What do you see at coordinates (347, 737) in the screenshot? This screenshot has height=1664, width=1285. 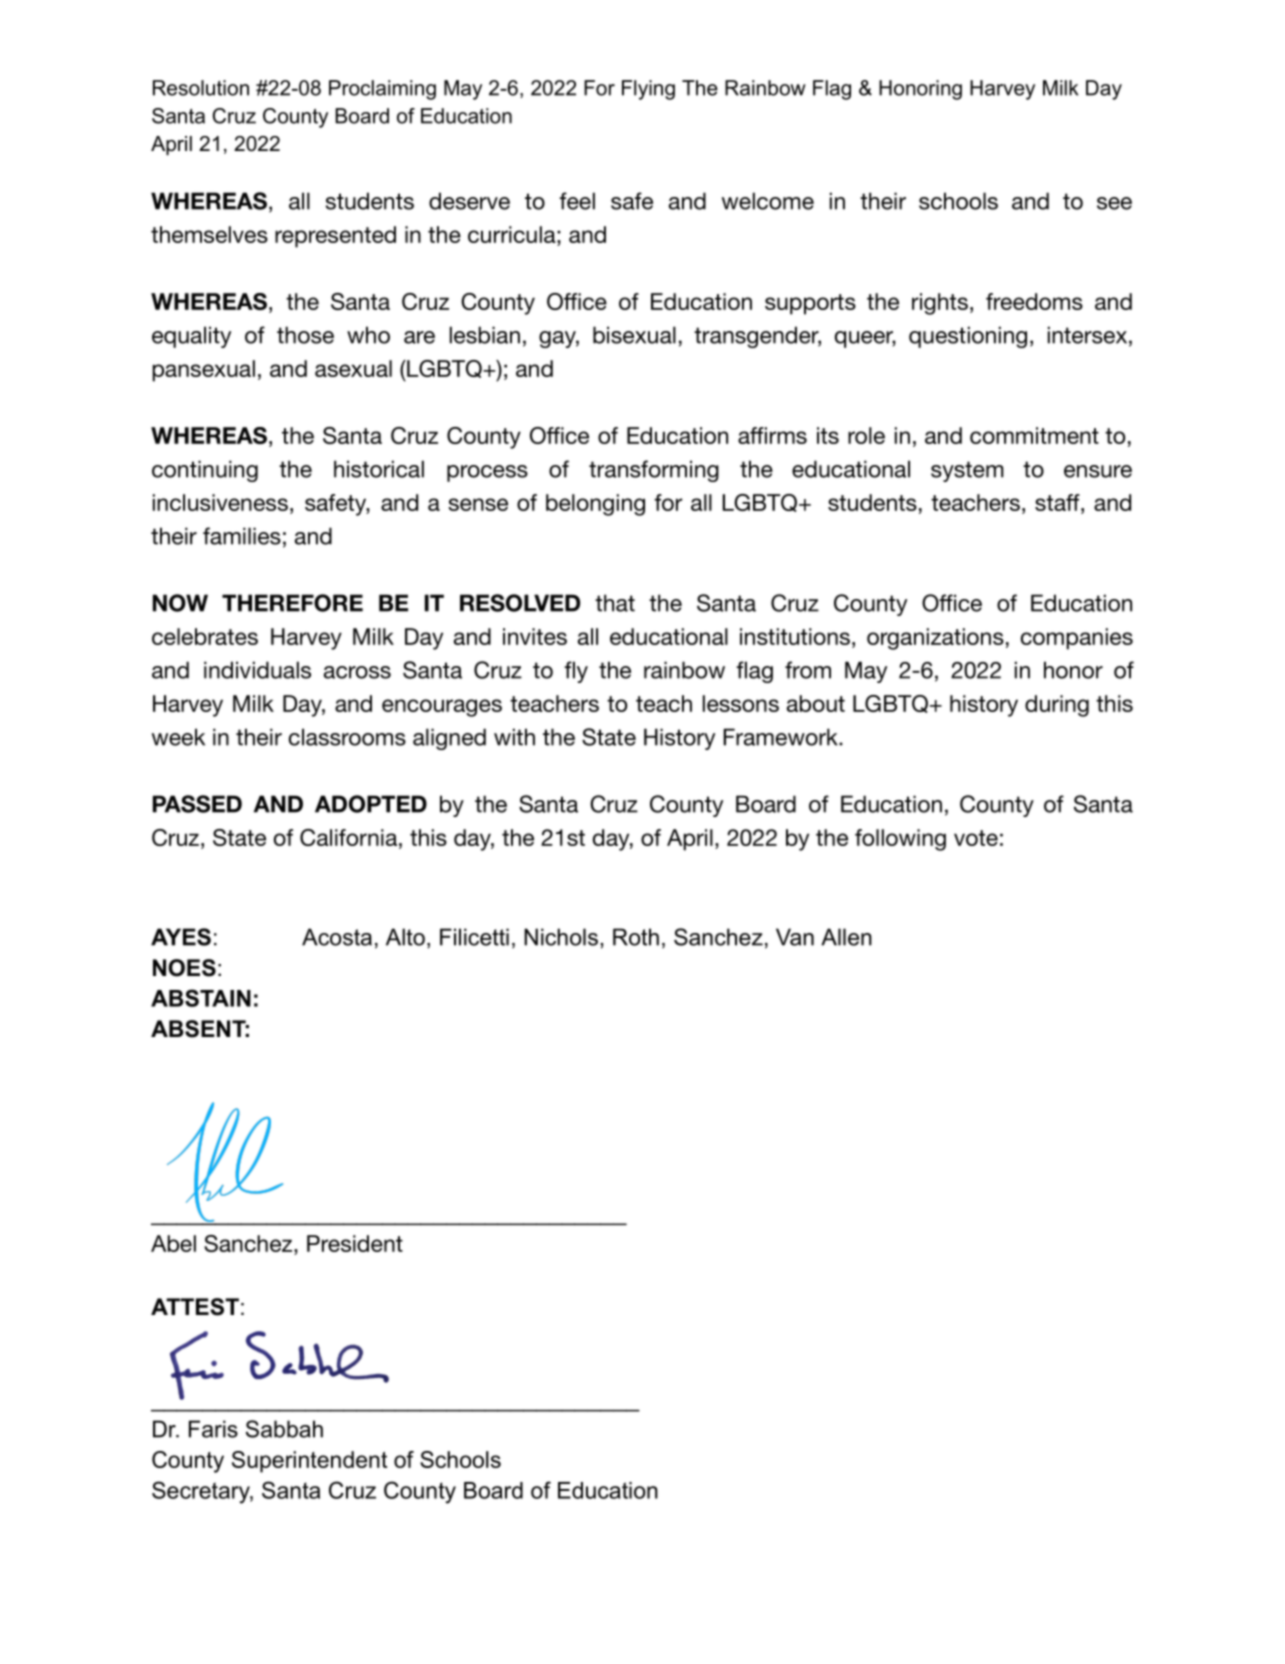 I see `classrooms` at bounding box center [347, 737].
